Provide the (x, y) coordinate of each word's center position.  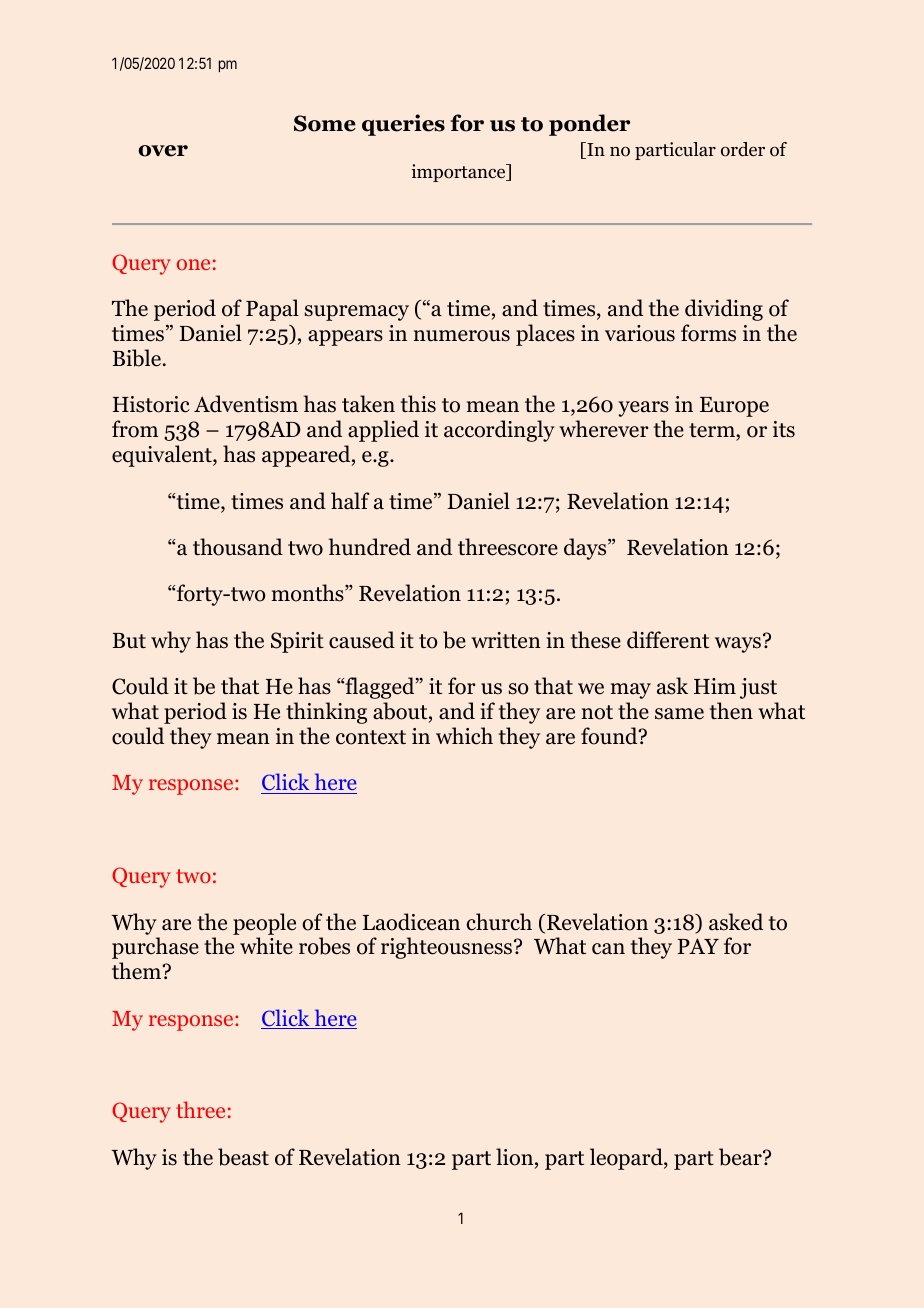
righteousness (448, 948)
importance (459, 173)
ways (738, 645)
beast (243, 1157)
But (129, 641)
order (743, 149)
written (506, 640)
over (163, 151)
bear (741, 1157)
